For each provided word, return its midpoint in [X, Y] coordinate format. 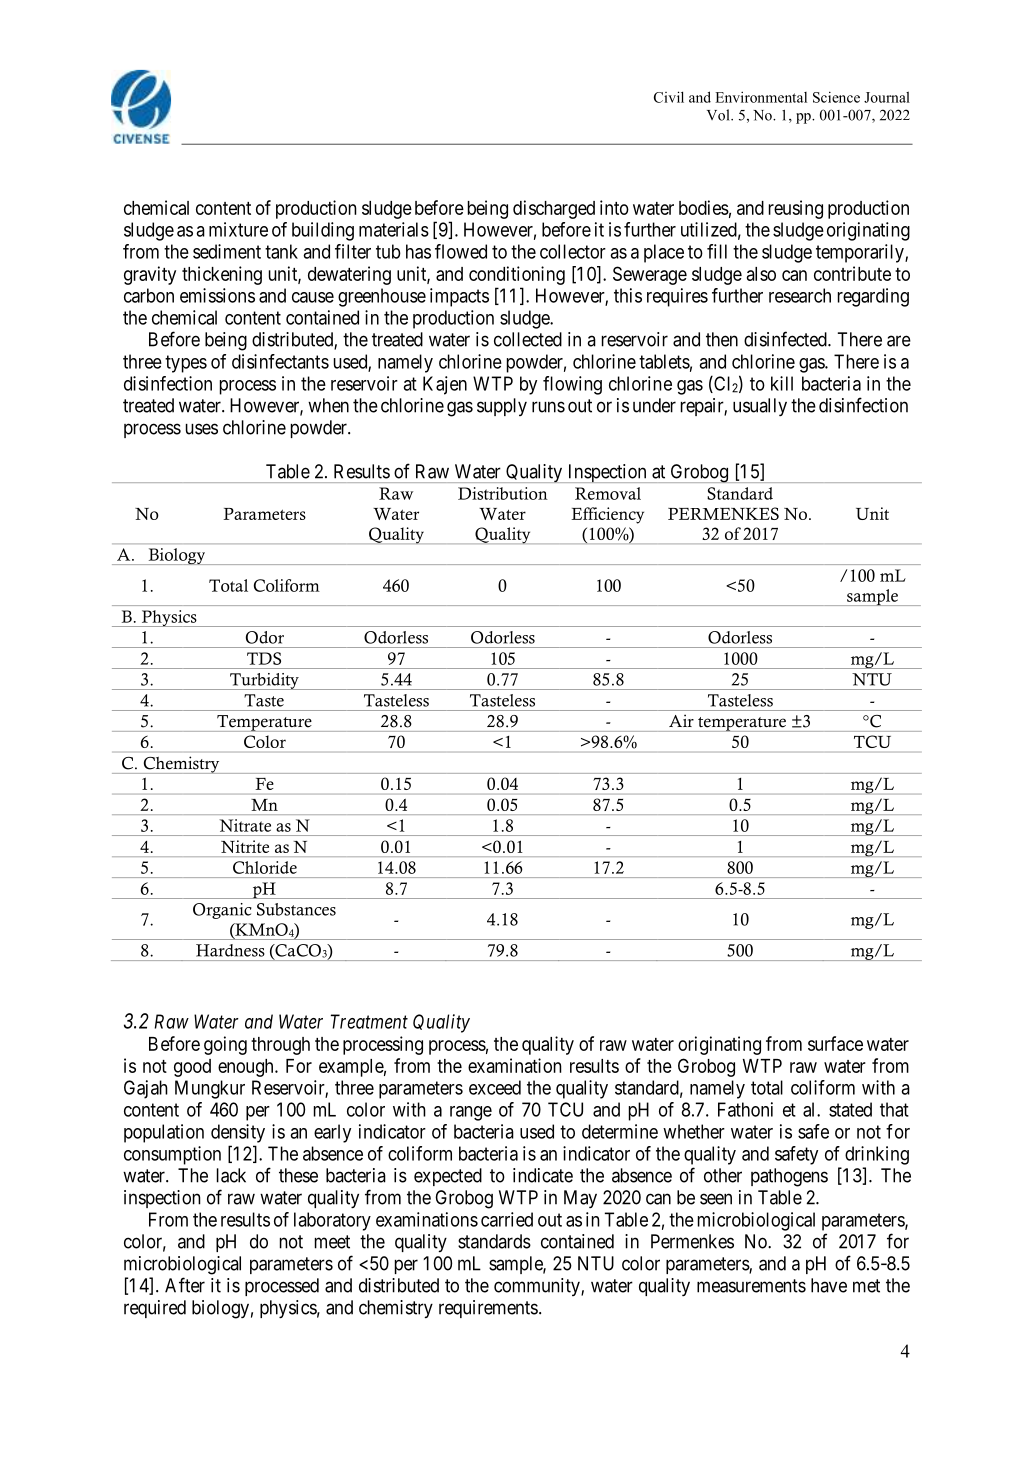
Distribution [503, 493]
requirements [488, 1309]
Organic [222, 911]
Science [836, 97]
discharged [554, 209]
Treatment [369, 1021]
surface [835, 1043]
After [185, 1285]
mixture [238, 229]
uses [202, 429]
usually [760, 407]
